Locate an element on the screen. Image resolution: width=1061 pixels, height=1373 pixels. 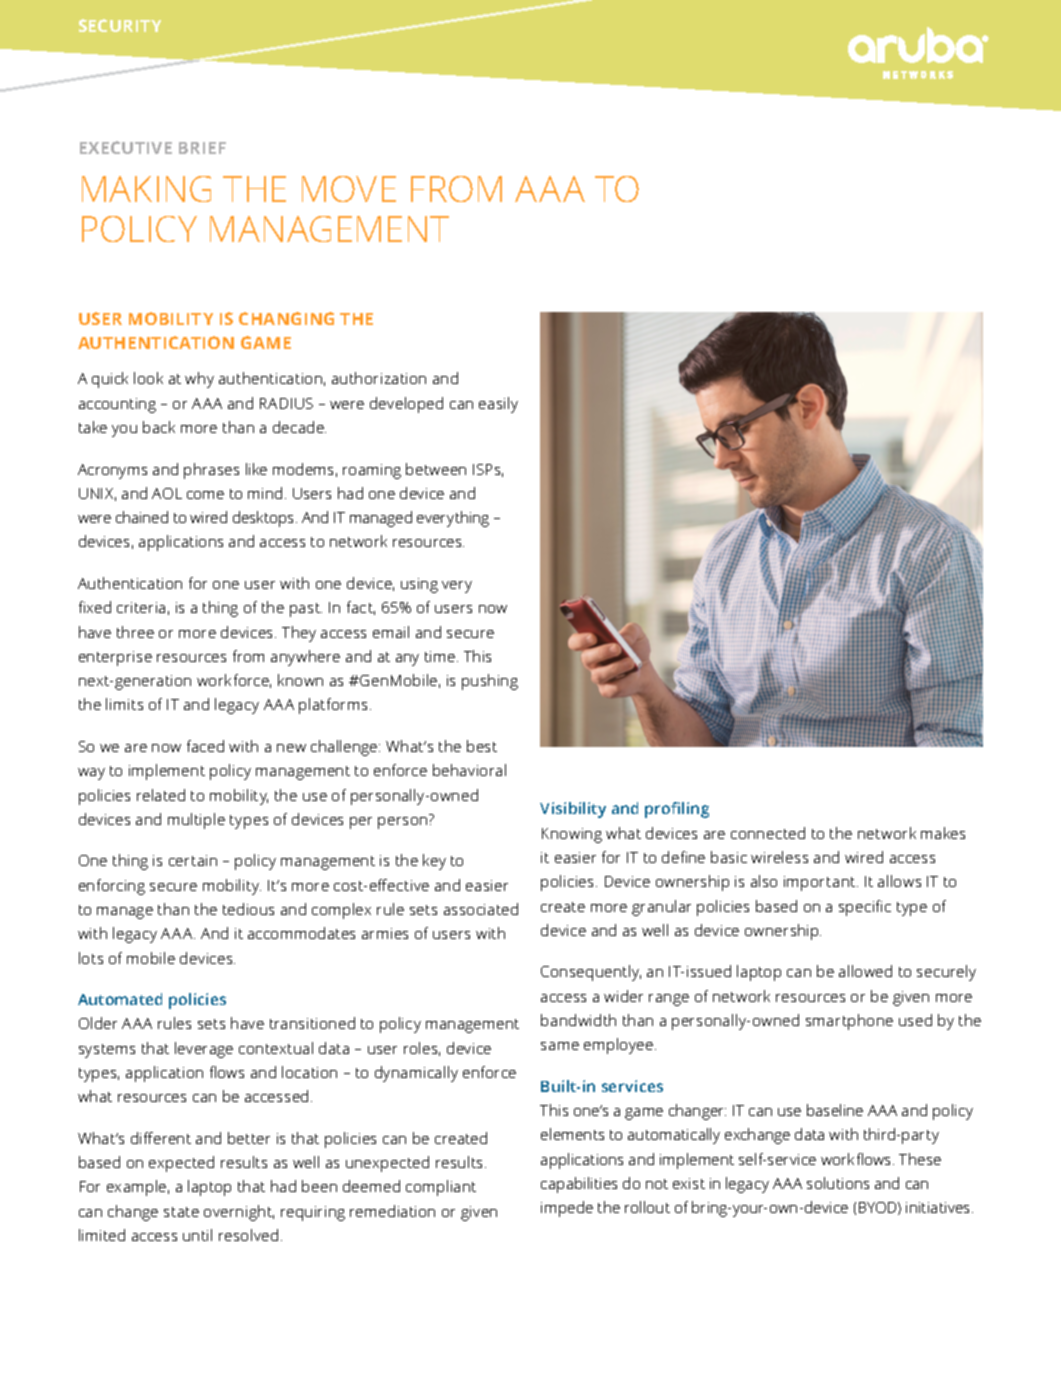
between is located at coordinates (436, 469).
